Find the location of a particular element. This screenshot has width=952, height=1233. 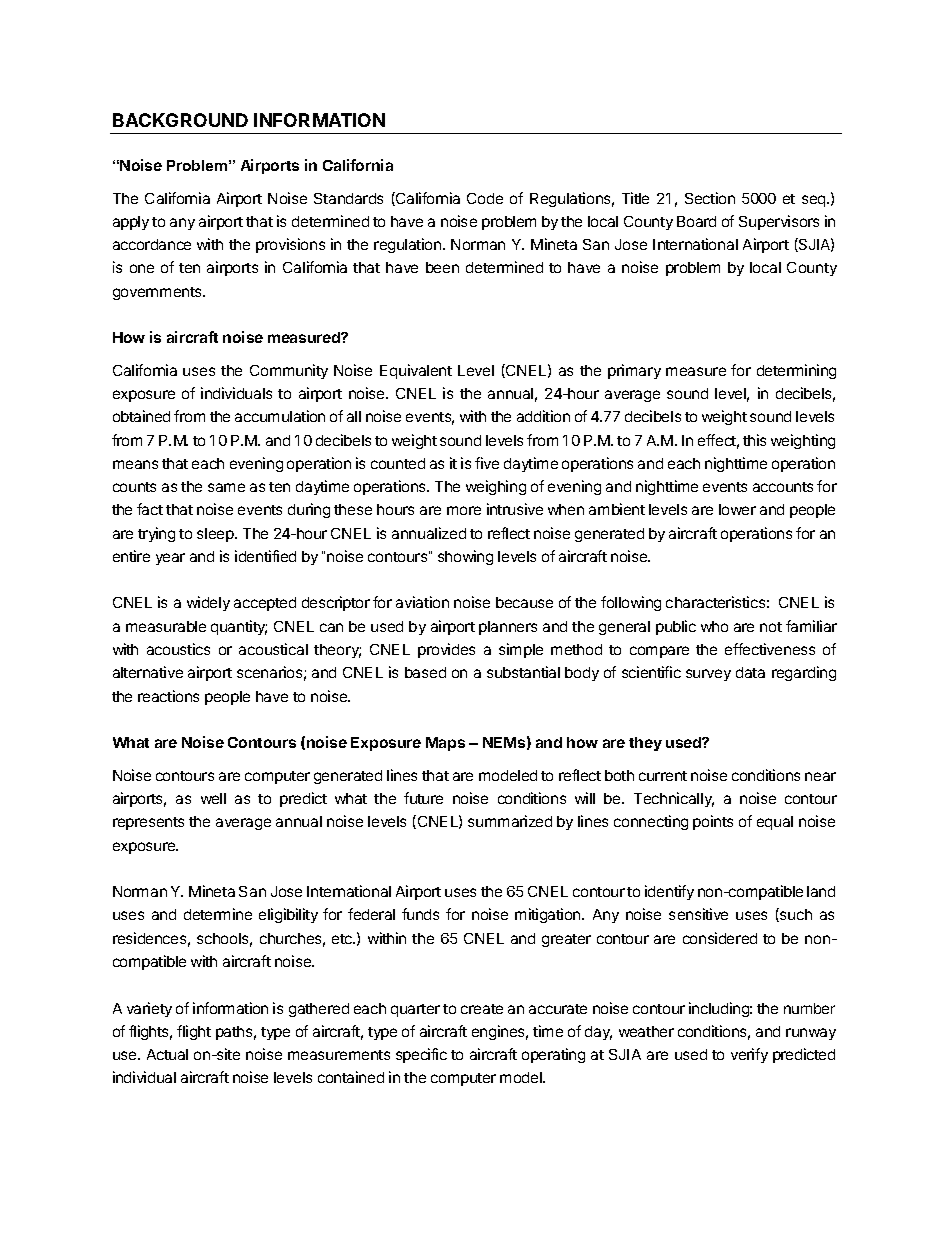

five is located at coordinates (487, 463).
